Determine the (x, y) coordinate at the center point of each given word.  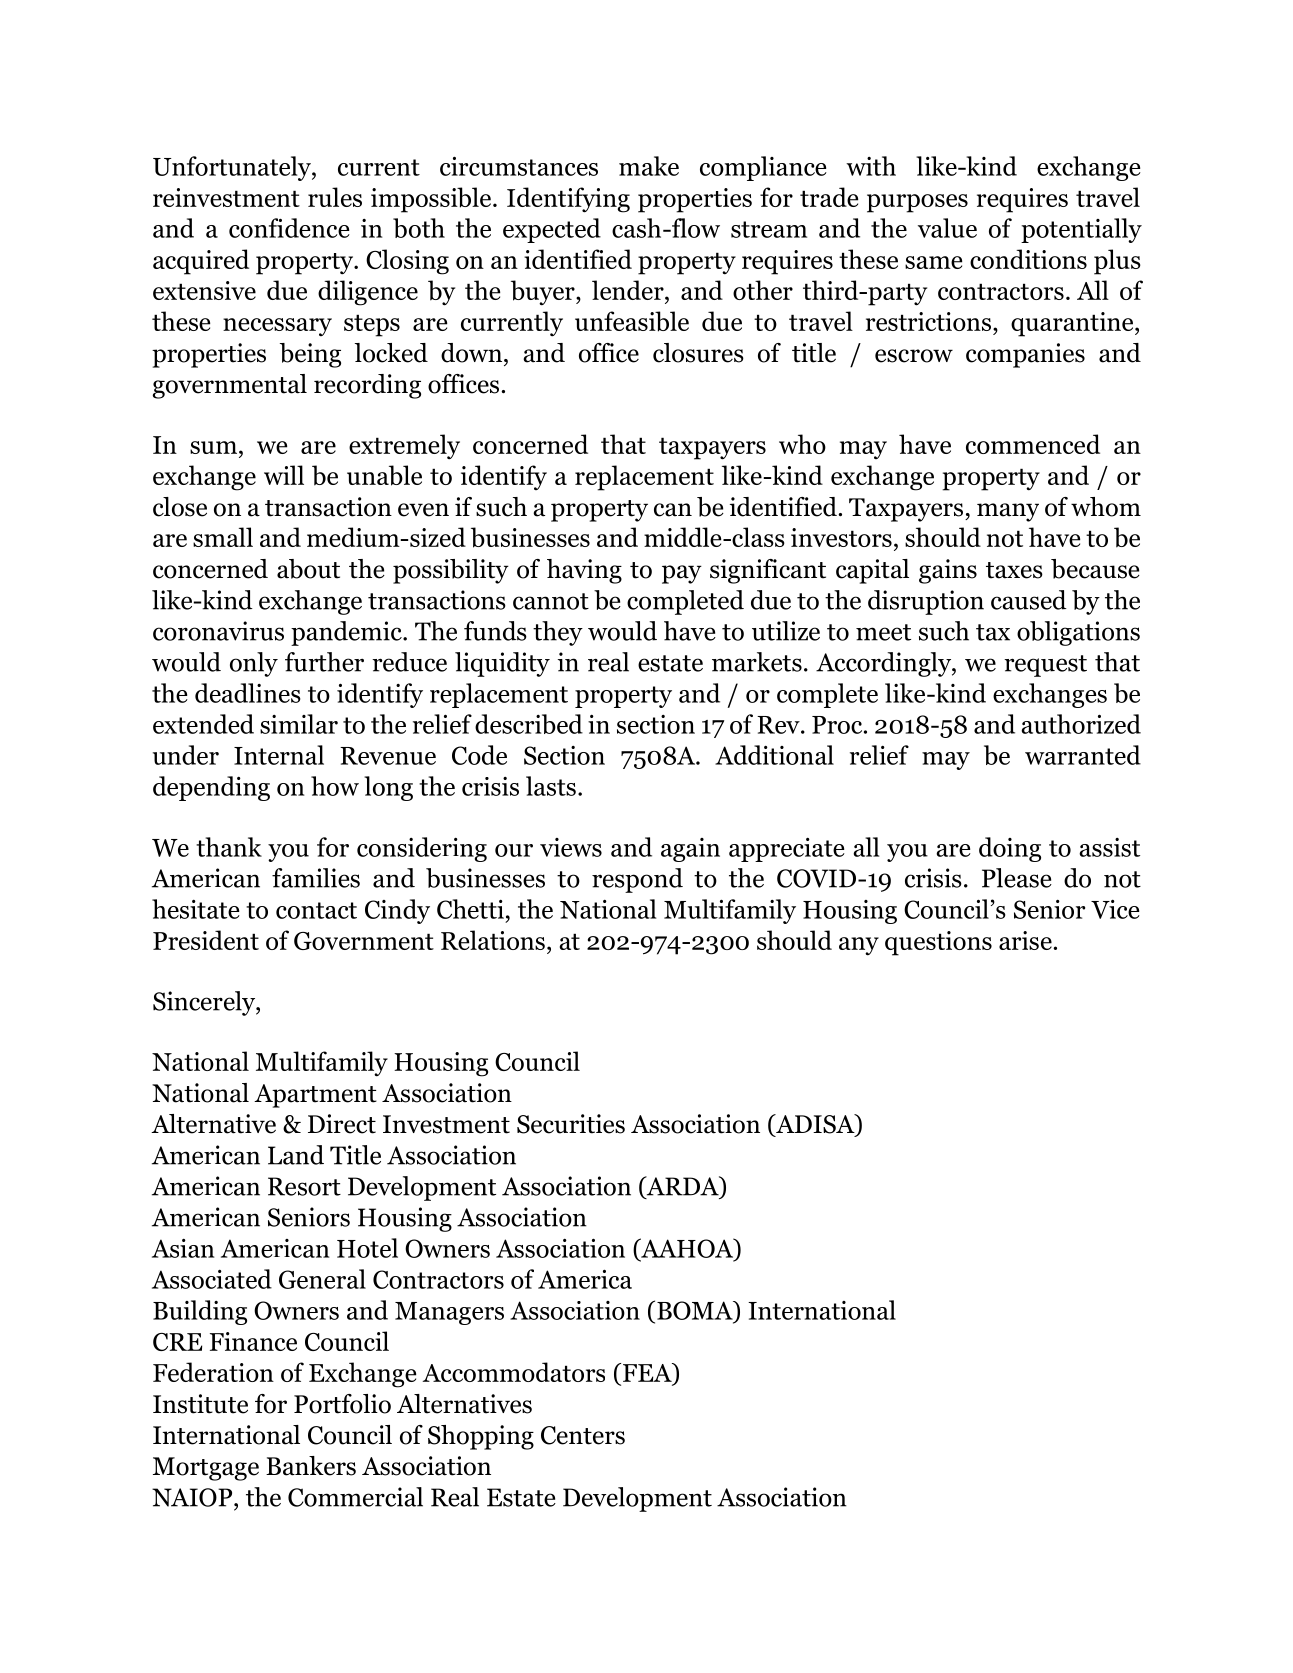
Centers (583, 1435)
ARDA (682, 1187)
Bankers (311, 1466)
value (947, 228)
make (649, 166)
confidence (289, 228)
